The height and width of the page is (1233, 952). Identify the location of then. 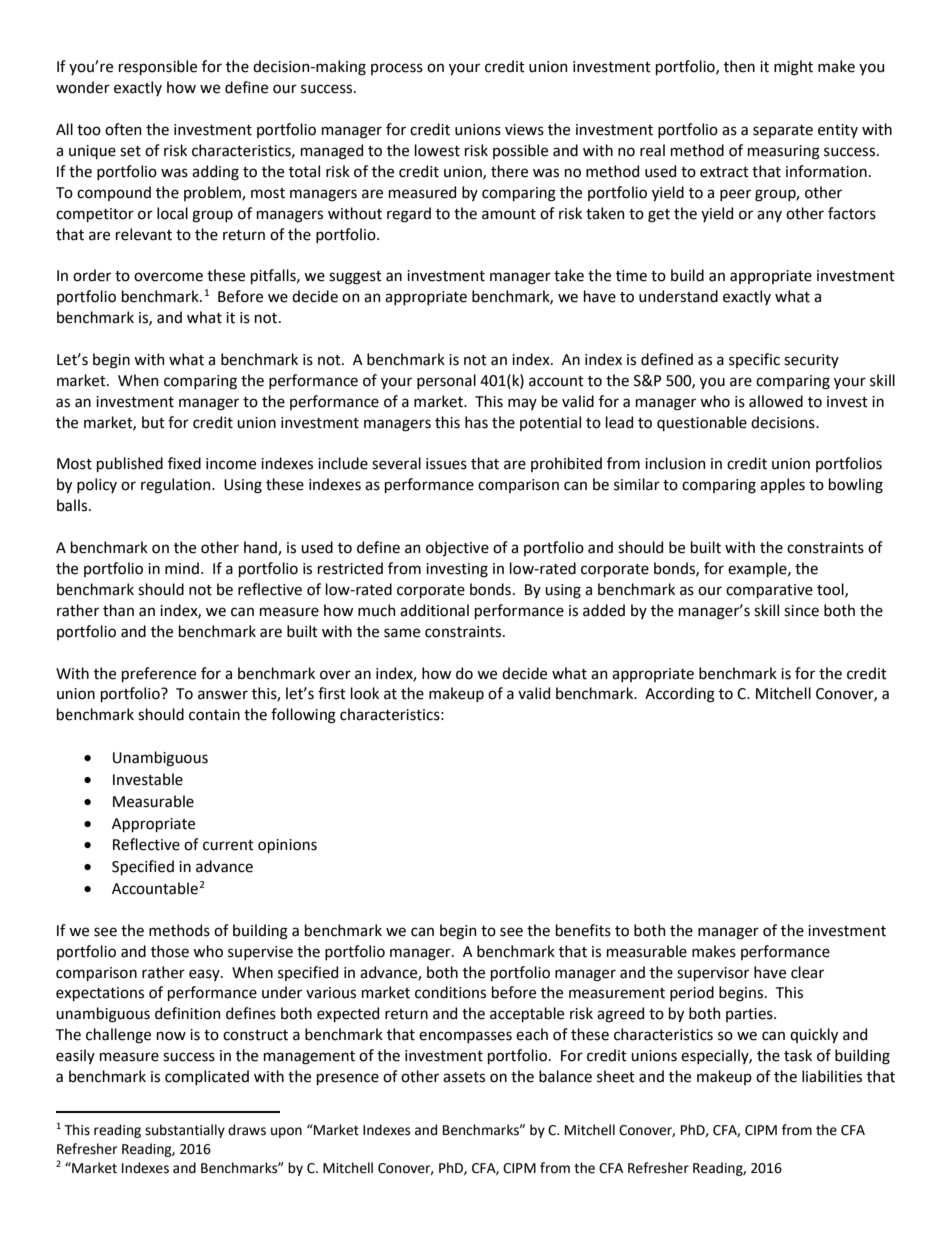
(739, 66).
